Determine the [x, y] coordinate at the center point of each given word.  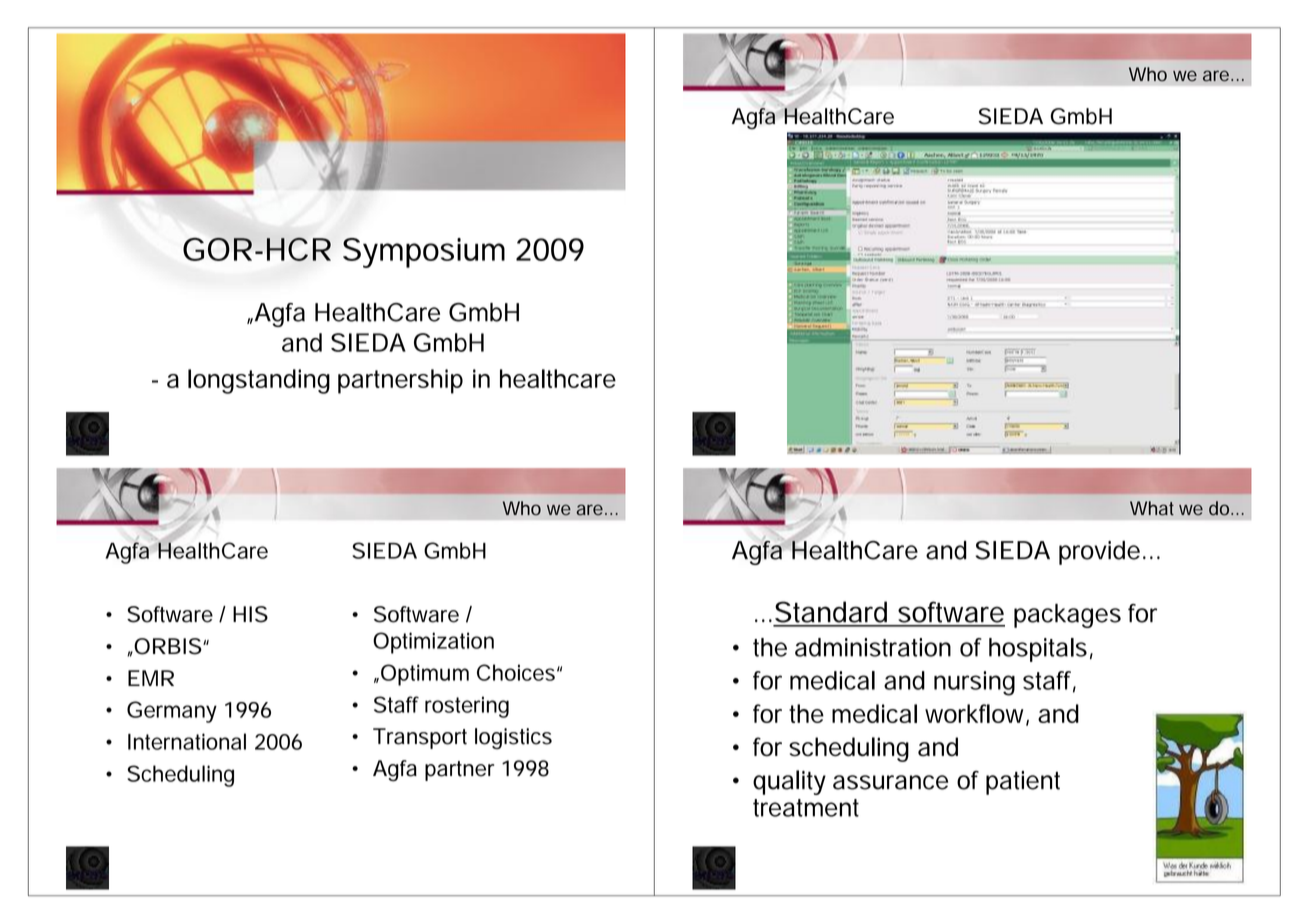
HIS [250, 614]
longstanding [259, 381]
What [1152, 508]
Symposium [424, 253]
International [187, 741]
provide [1099, 553]
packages [1067, 616]
